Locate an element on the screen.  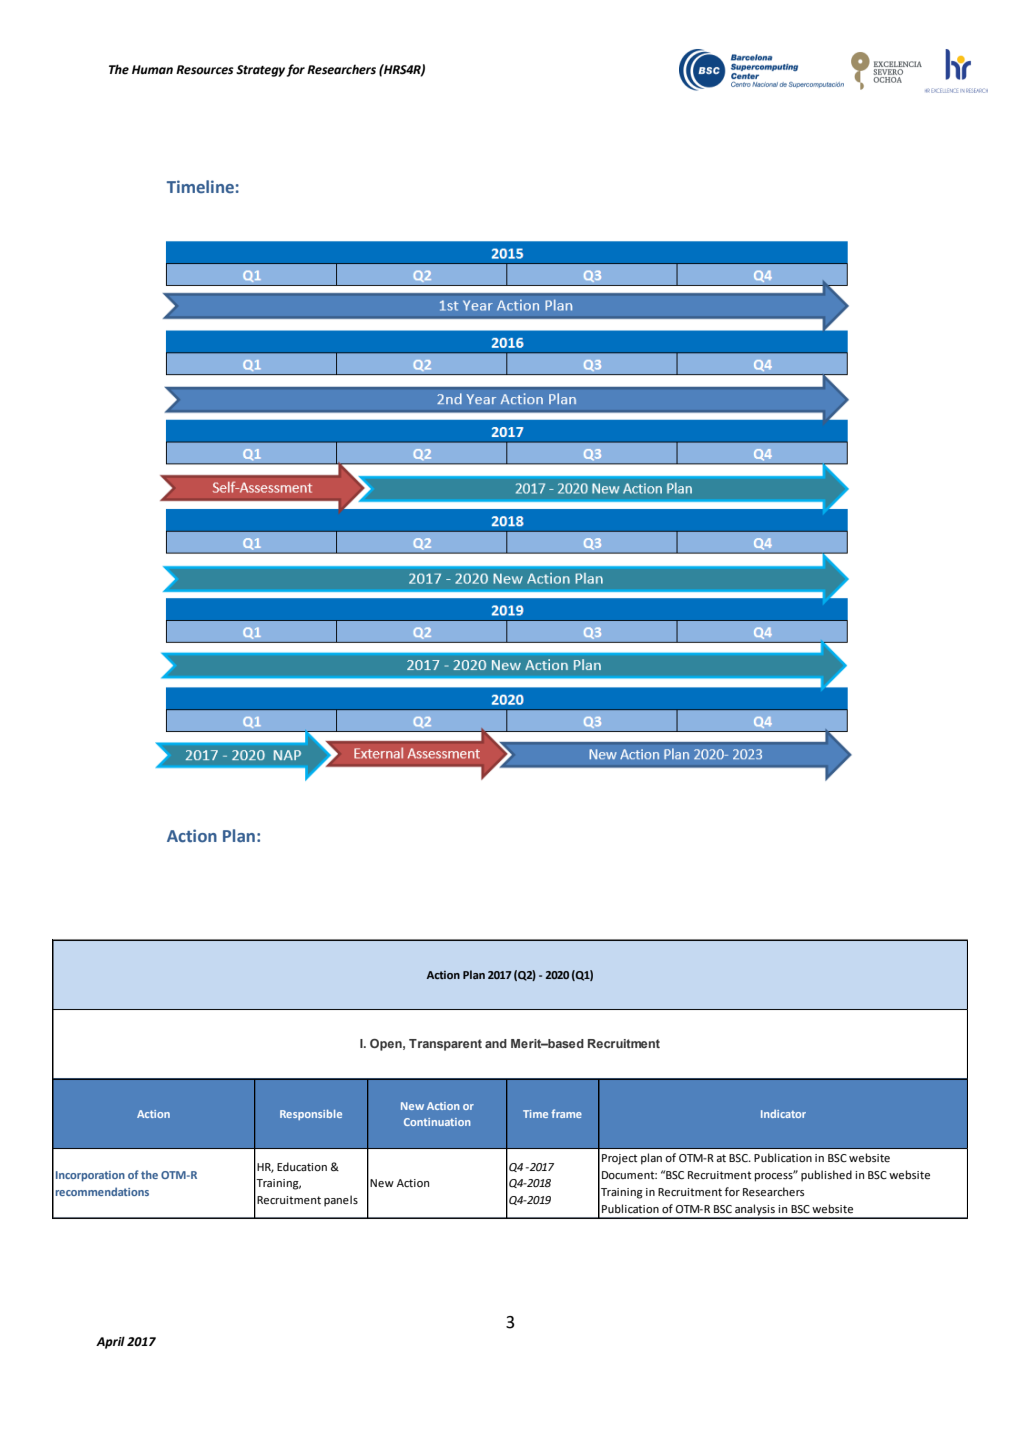
Resources is located at coordinates (205, 70).
